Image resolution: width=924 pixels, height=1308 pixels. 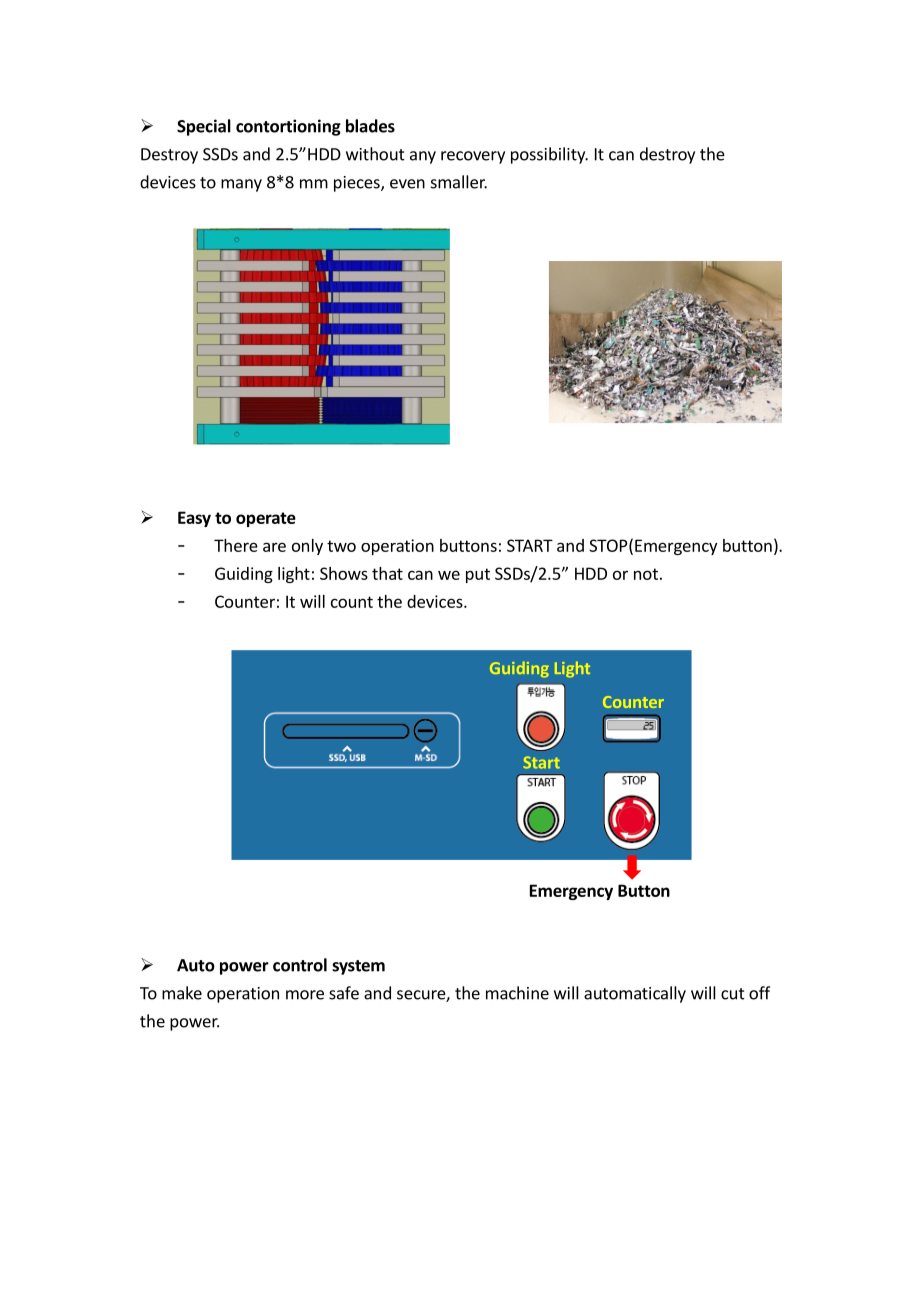 What do you see at coordinates (266, 519) in the screenshot?
I see `operate` at bounding box center [266, 519].
